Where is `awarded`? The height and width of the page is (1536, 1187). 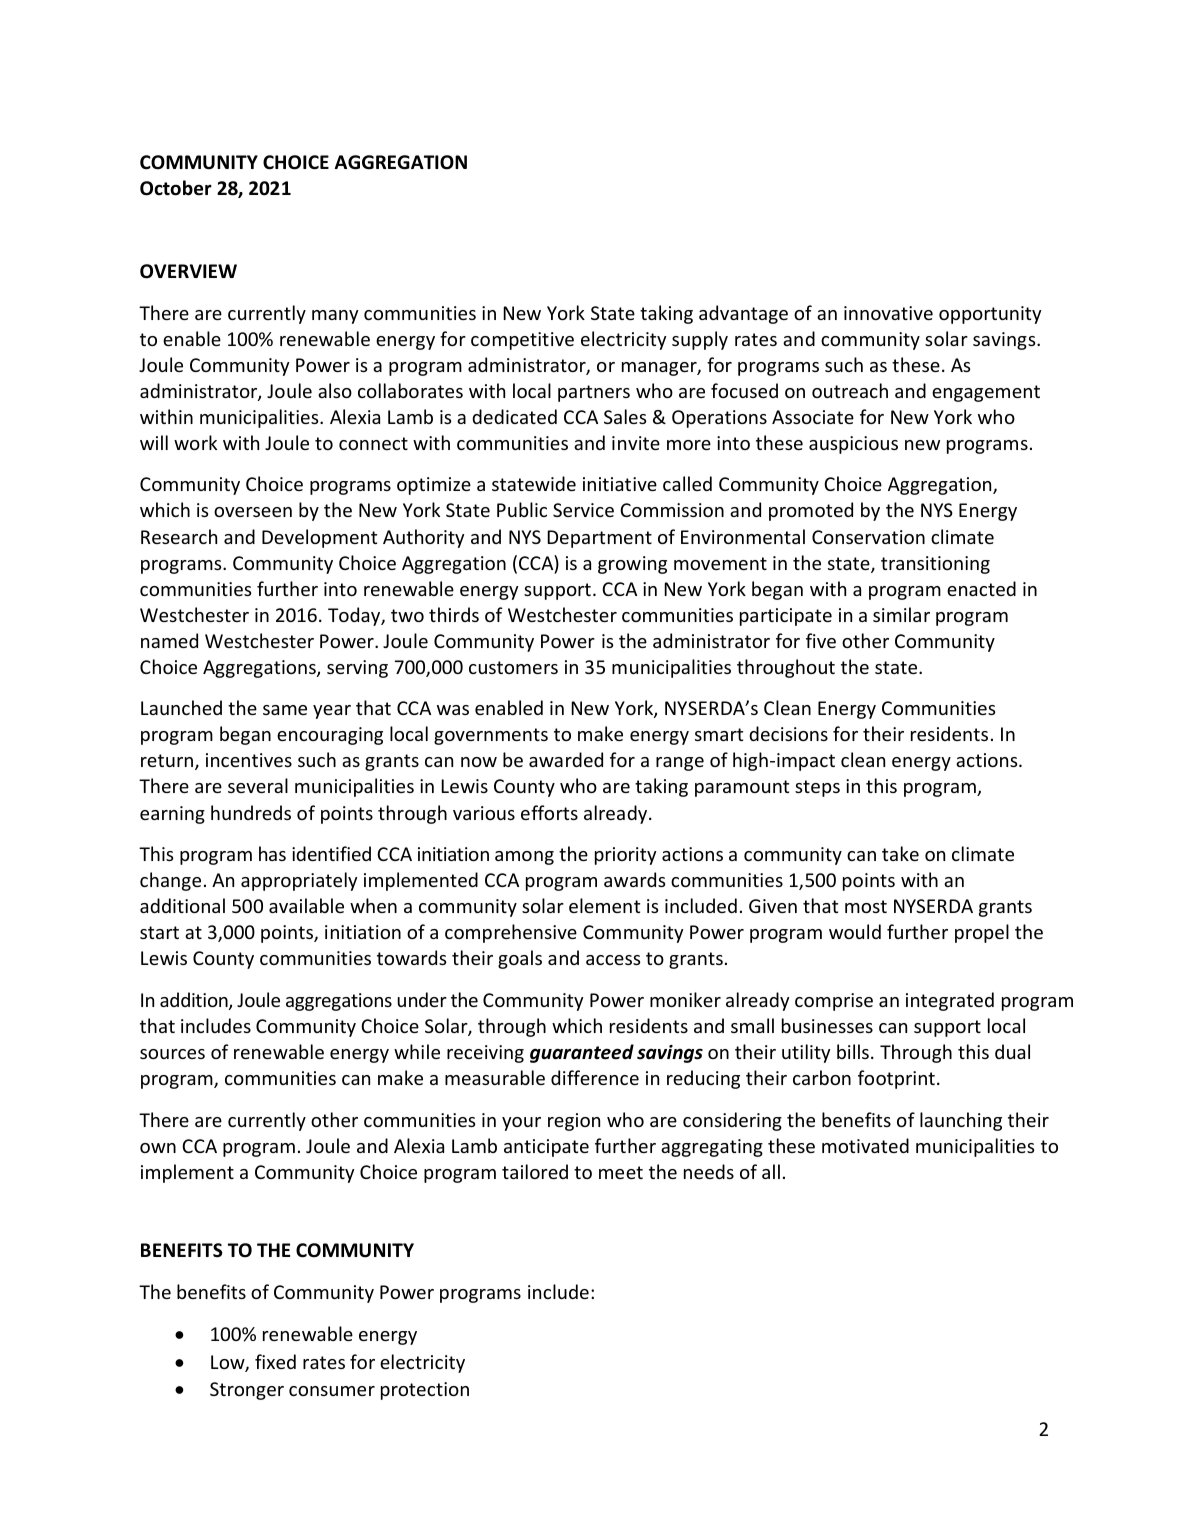 awarded is located at coordinates (566, 759).
